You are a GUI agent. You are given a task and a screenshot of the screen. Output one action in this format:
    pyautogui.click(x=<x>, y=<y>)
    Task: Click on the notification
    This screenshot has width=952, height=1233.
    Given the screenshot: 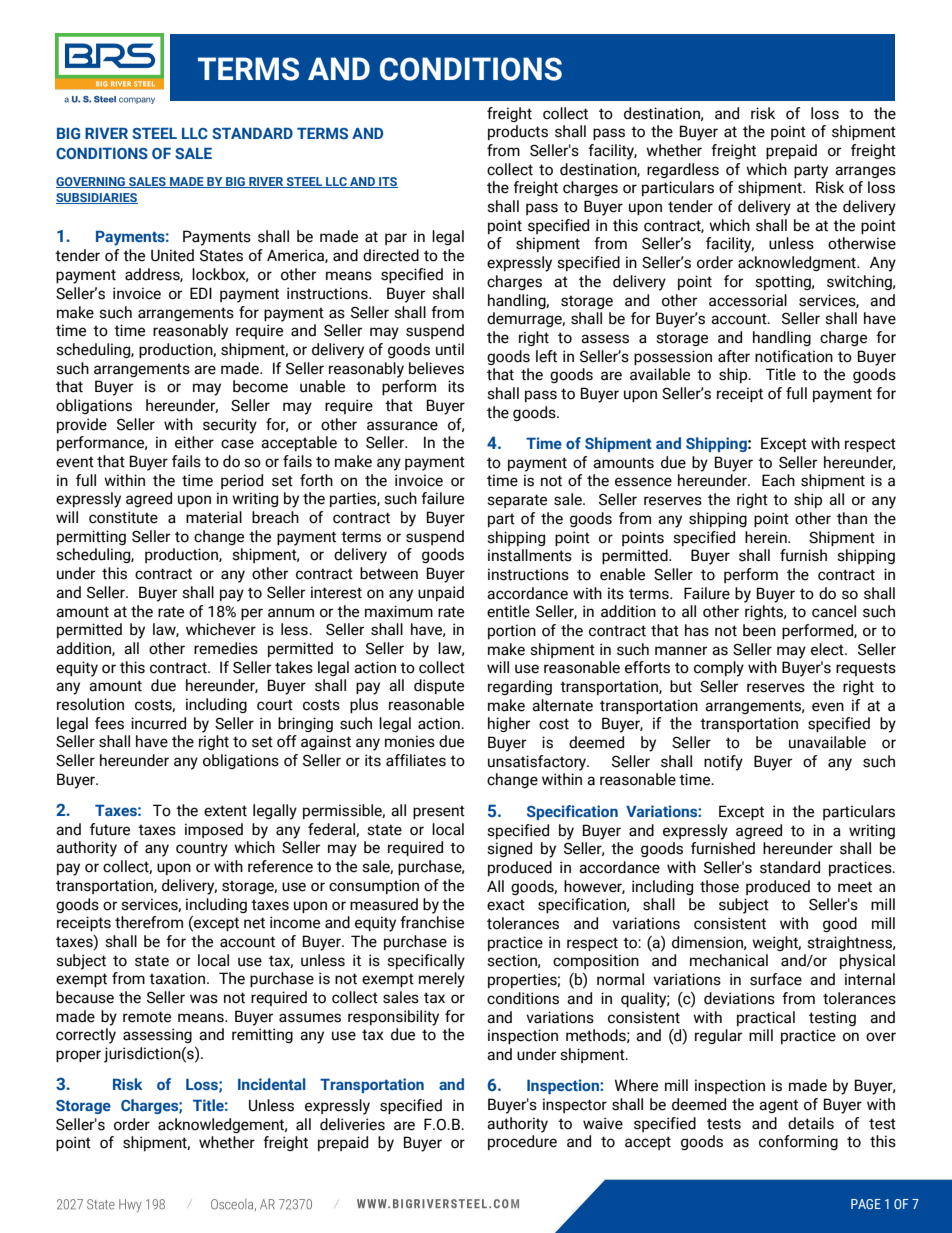 What is the action you would take?
    pyautogui.click(x=794, y=356)
